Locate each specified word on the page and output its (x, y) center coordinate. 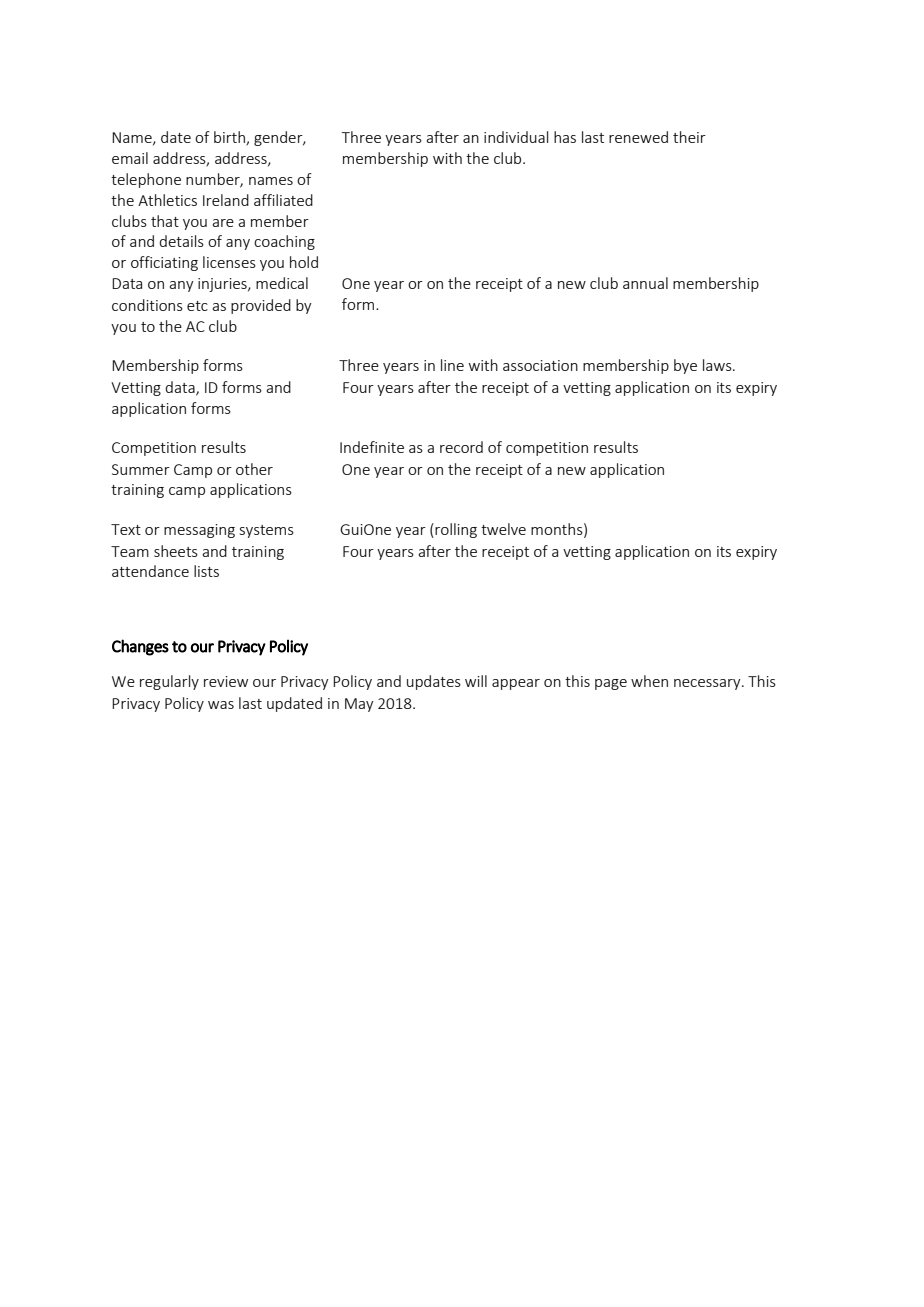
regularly (169, 682)
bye (685, 366)
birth (230, 138)
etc (197, 306)
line (452, 365)
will (476, 681)
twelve (503, 529)
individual (516, 137)
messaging (199, 531)
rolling (456, 530)
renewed (638, 137)
